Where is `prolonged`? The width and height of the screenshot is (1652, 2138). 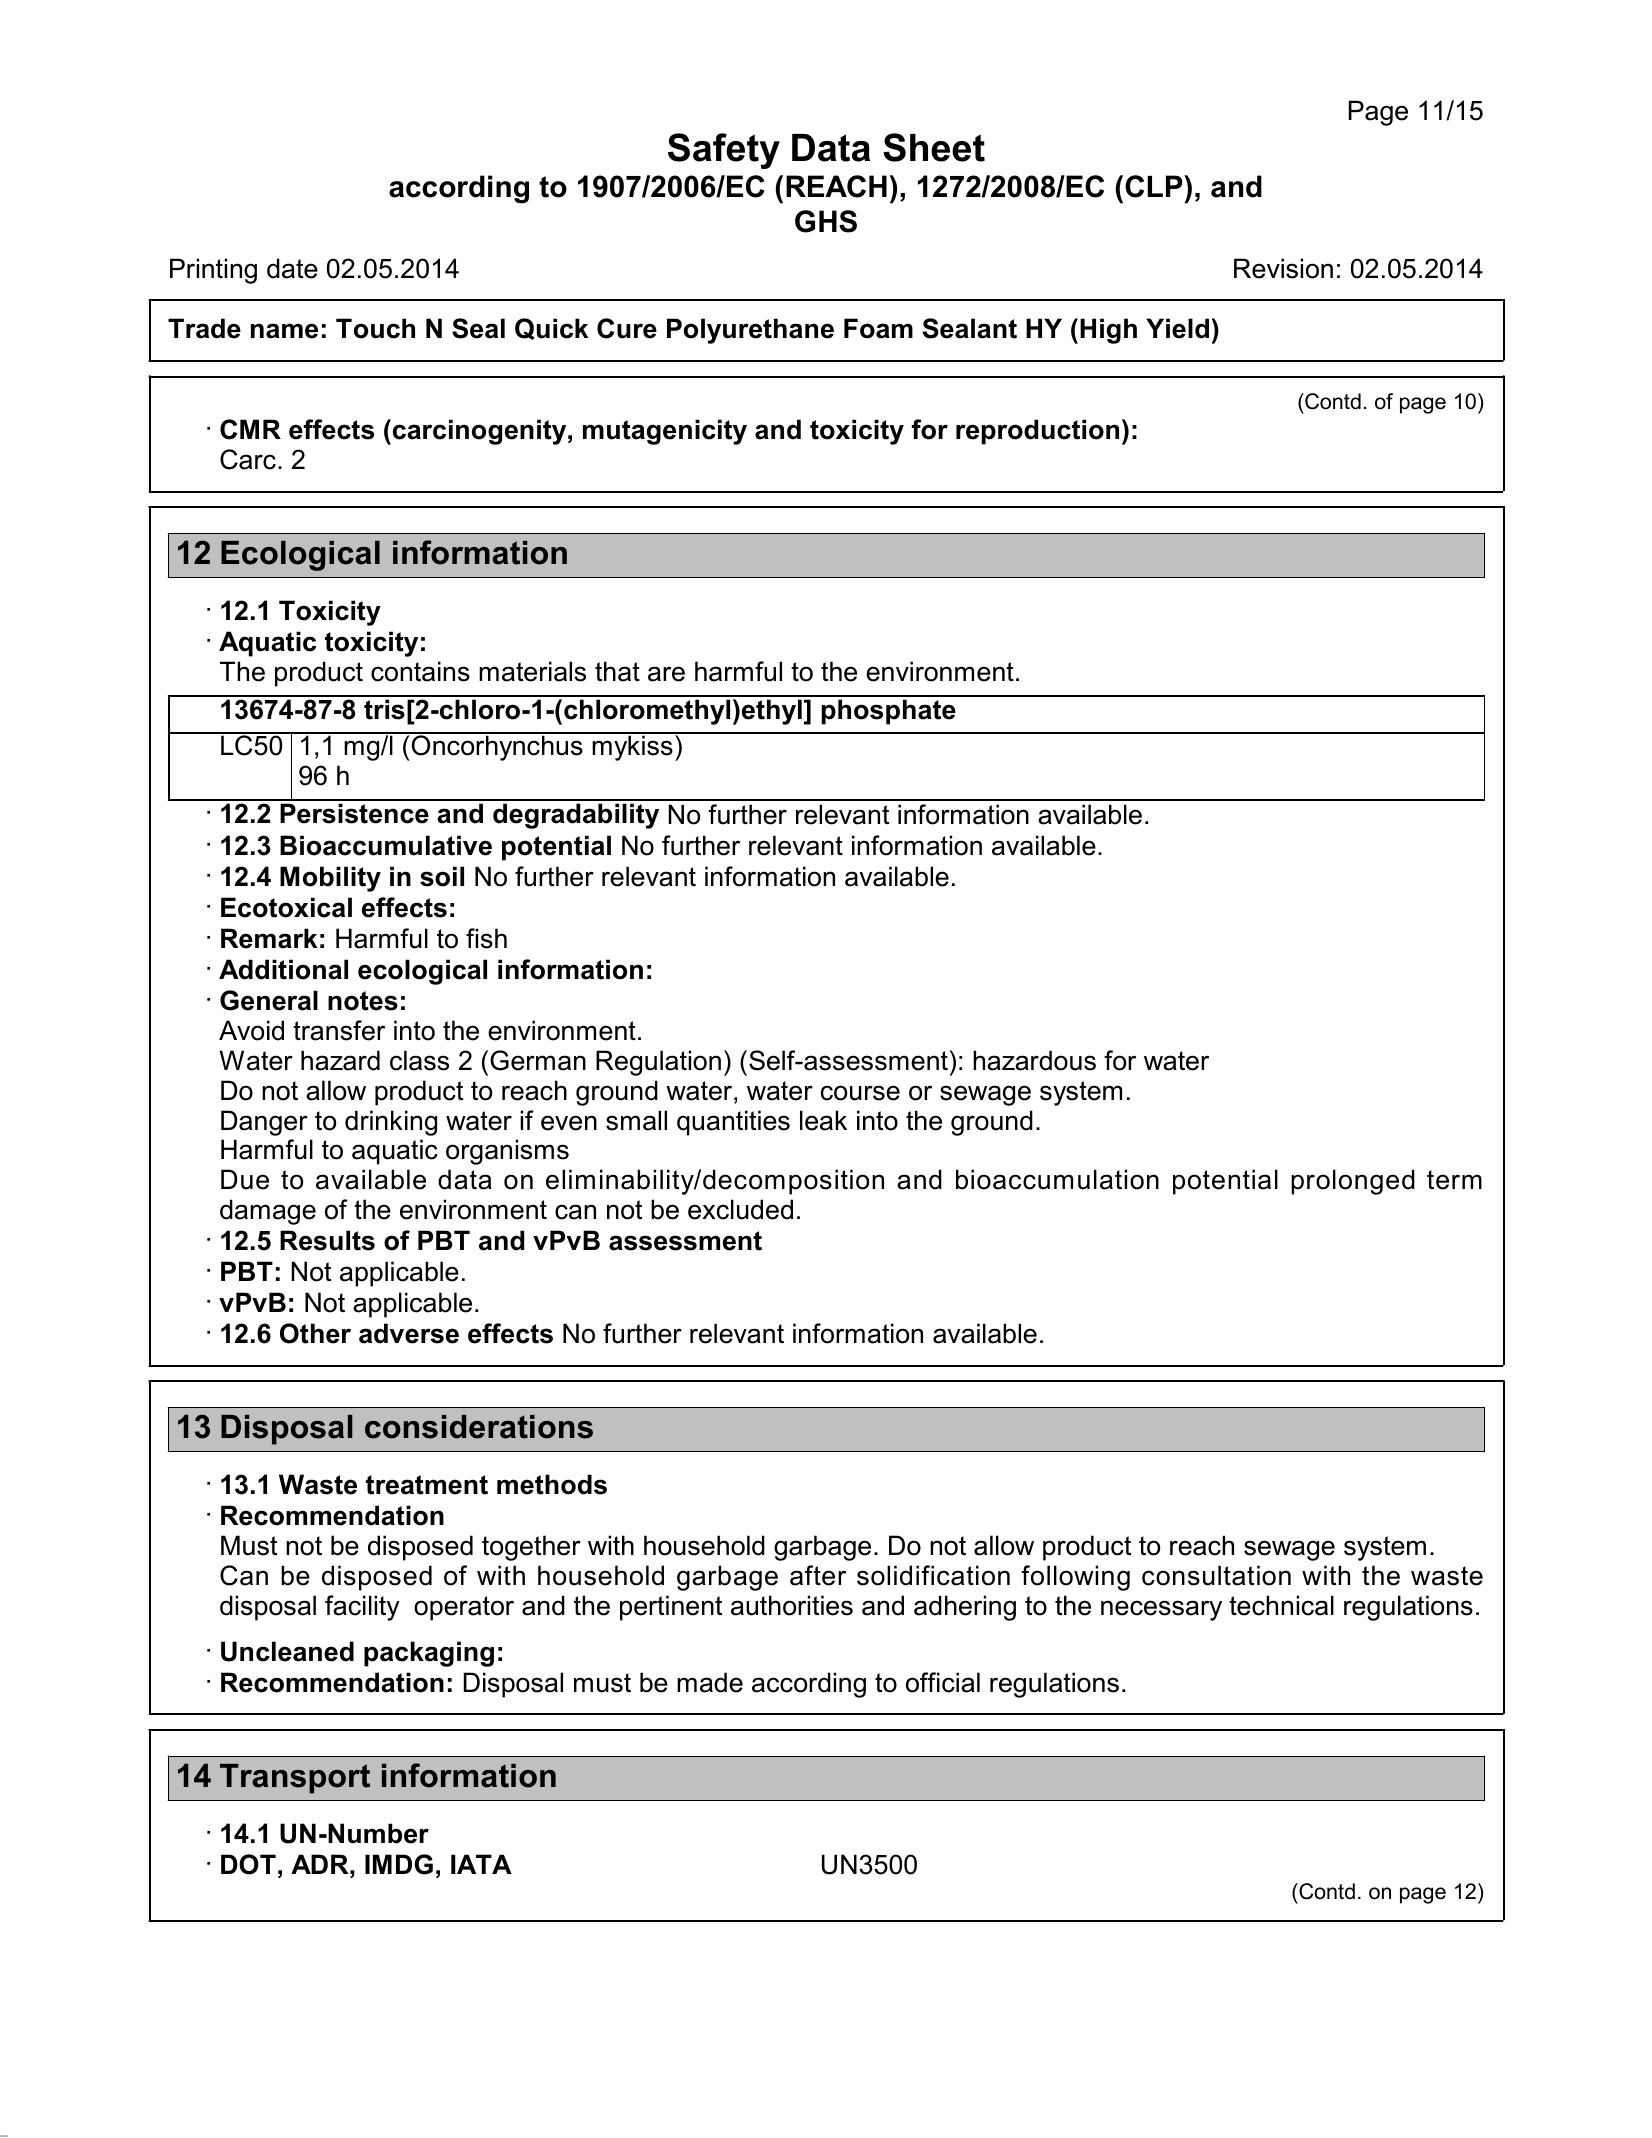
prolonged is located at coordinates (1353, 1182).
